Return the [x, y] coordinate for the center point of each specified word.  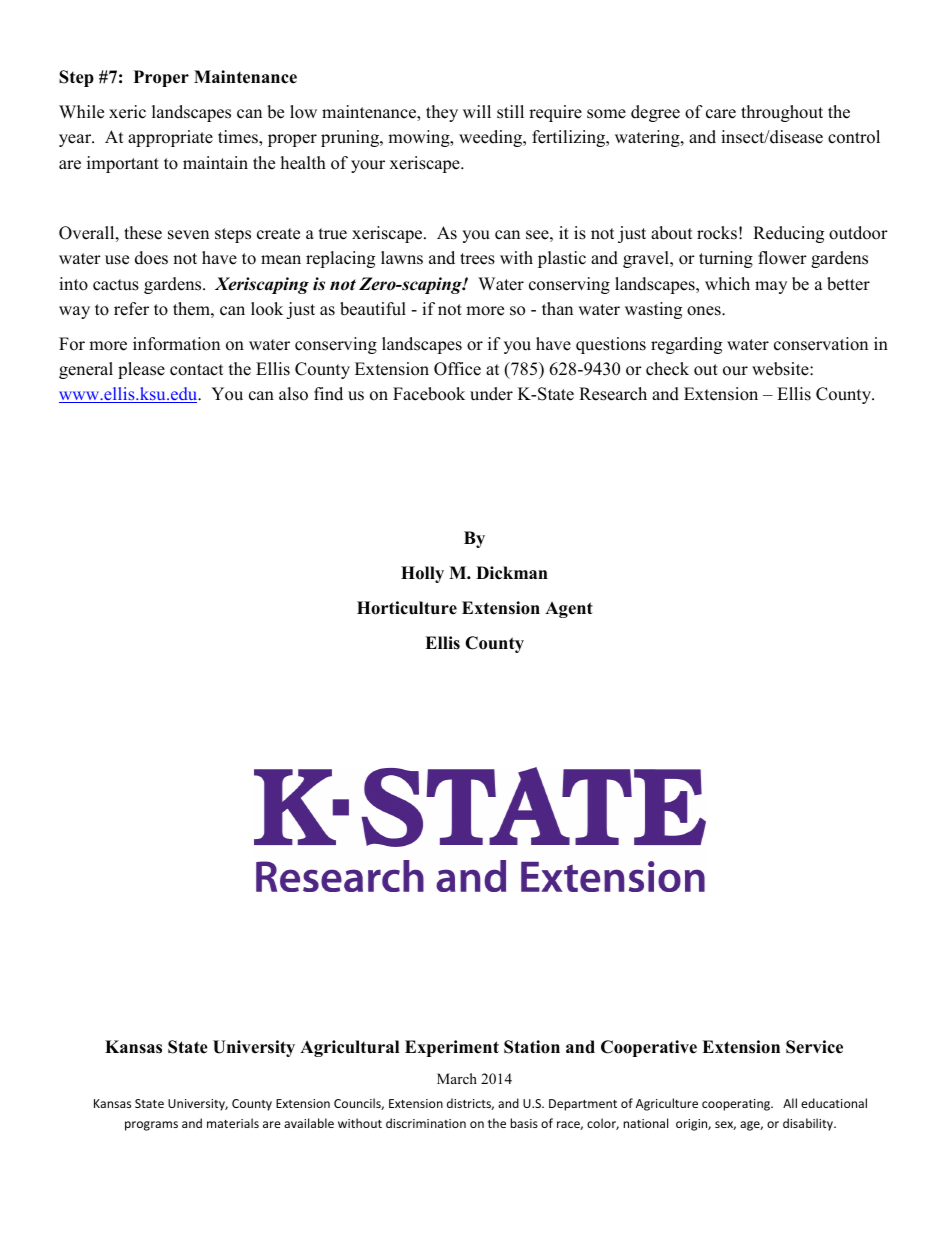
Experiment [452, 1048]
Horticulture [407, 608]
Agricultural [349, 1048]
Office [457, 369]
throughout [782, 113]
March [457, 1078]
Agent [569, 610]
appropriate [170, 138]
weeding [492, 138]
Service [814, 1047]
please [141, 370]
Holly [422, 574]
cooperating [737, 1105]
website [781, 369]
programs [151, 1126]
